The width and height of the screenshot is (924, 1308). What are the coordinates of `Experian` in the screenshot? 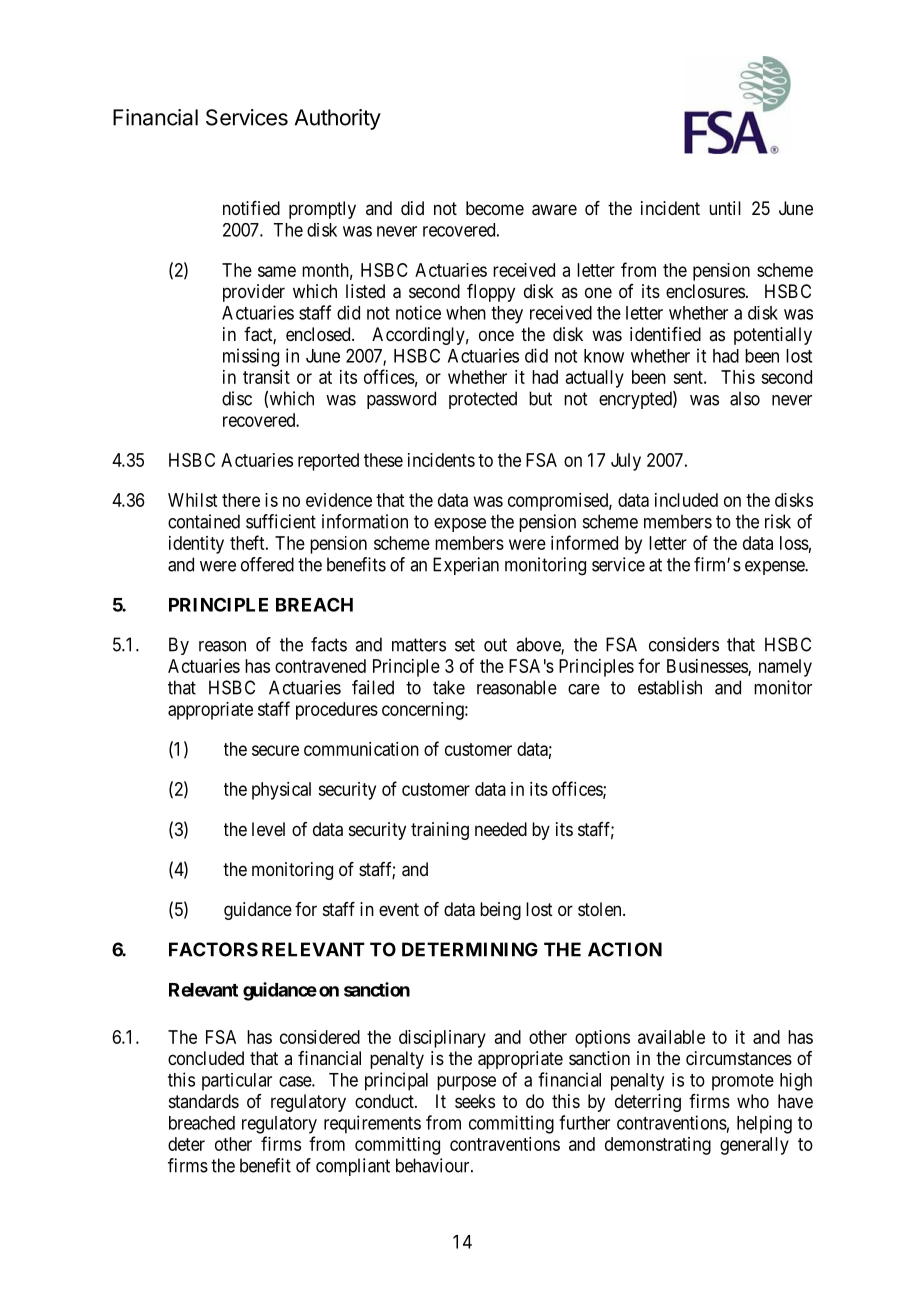 It's located at (466, 566).
